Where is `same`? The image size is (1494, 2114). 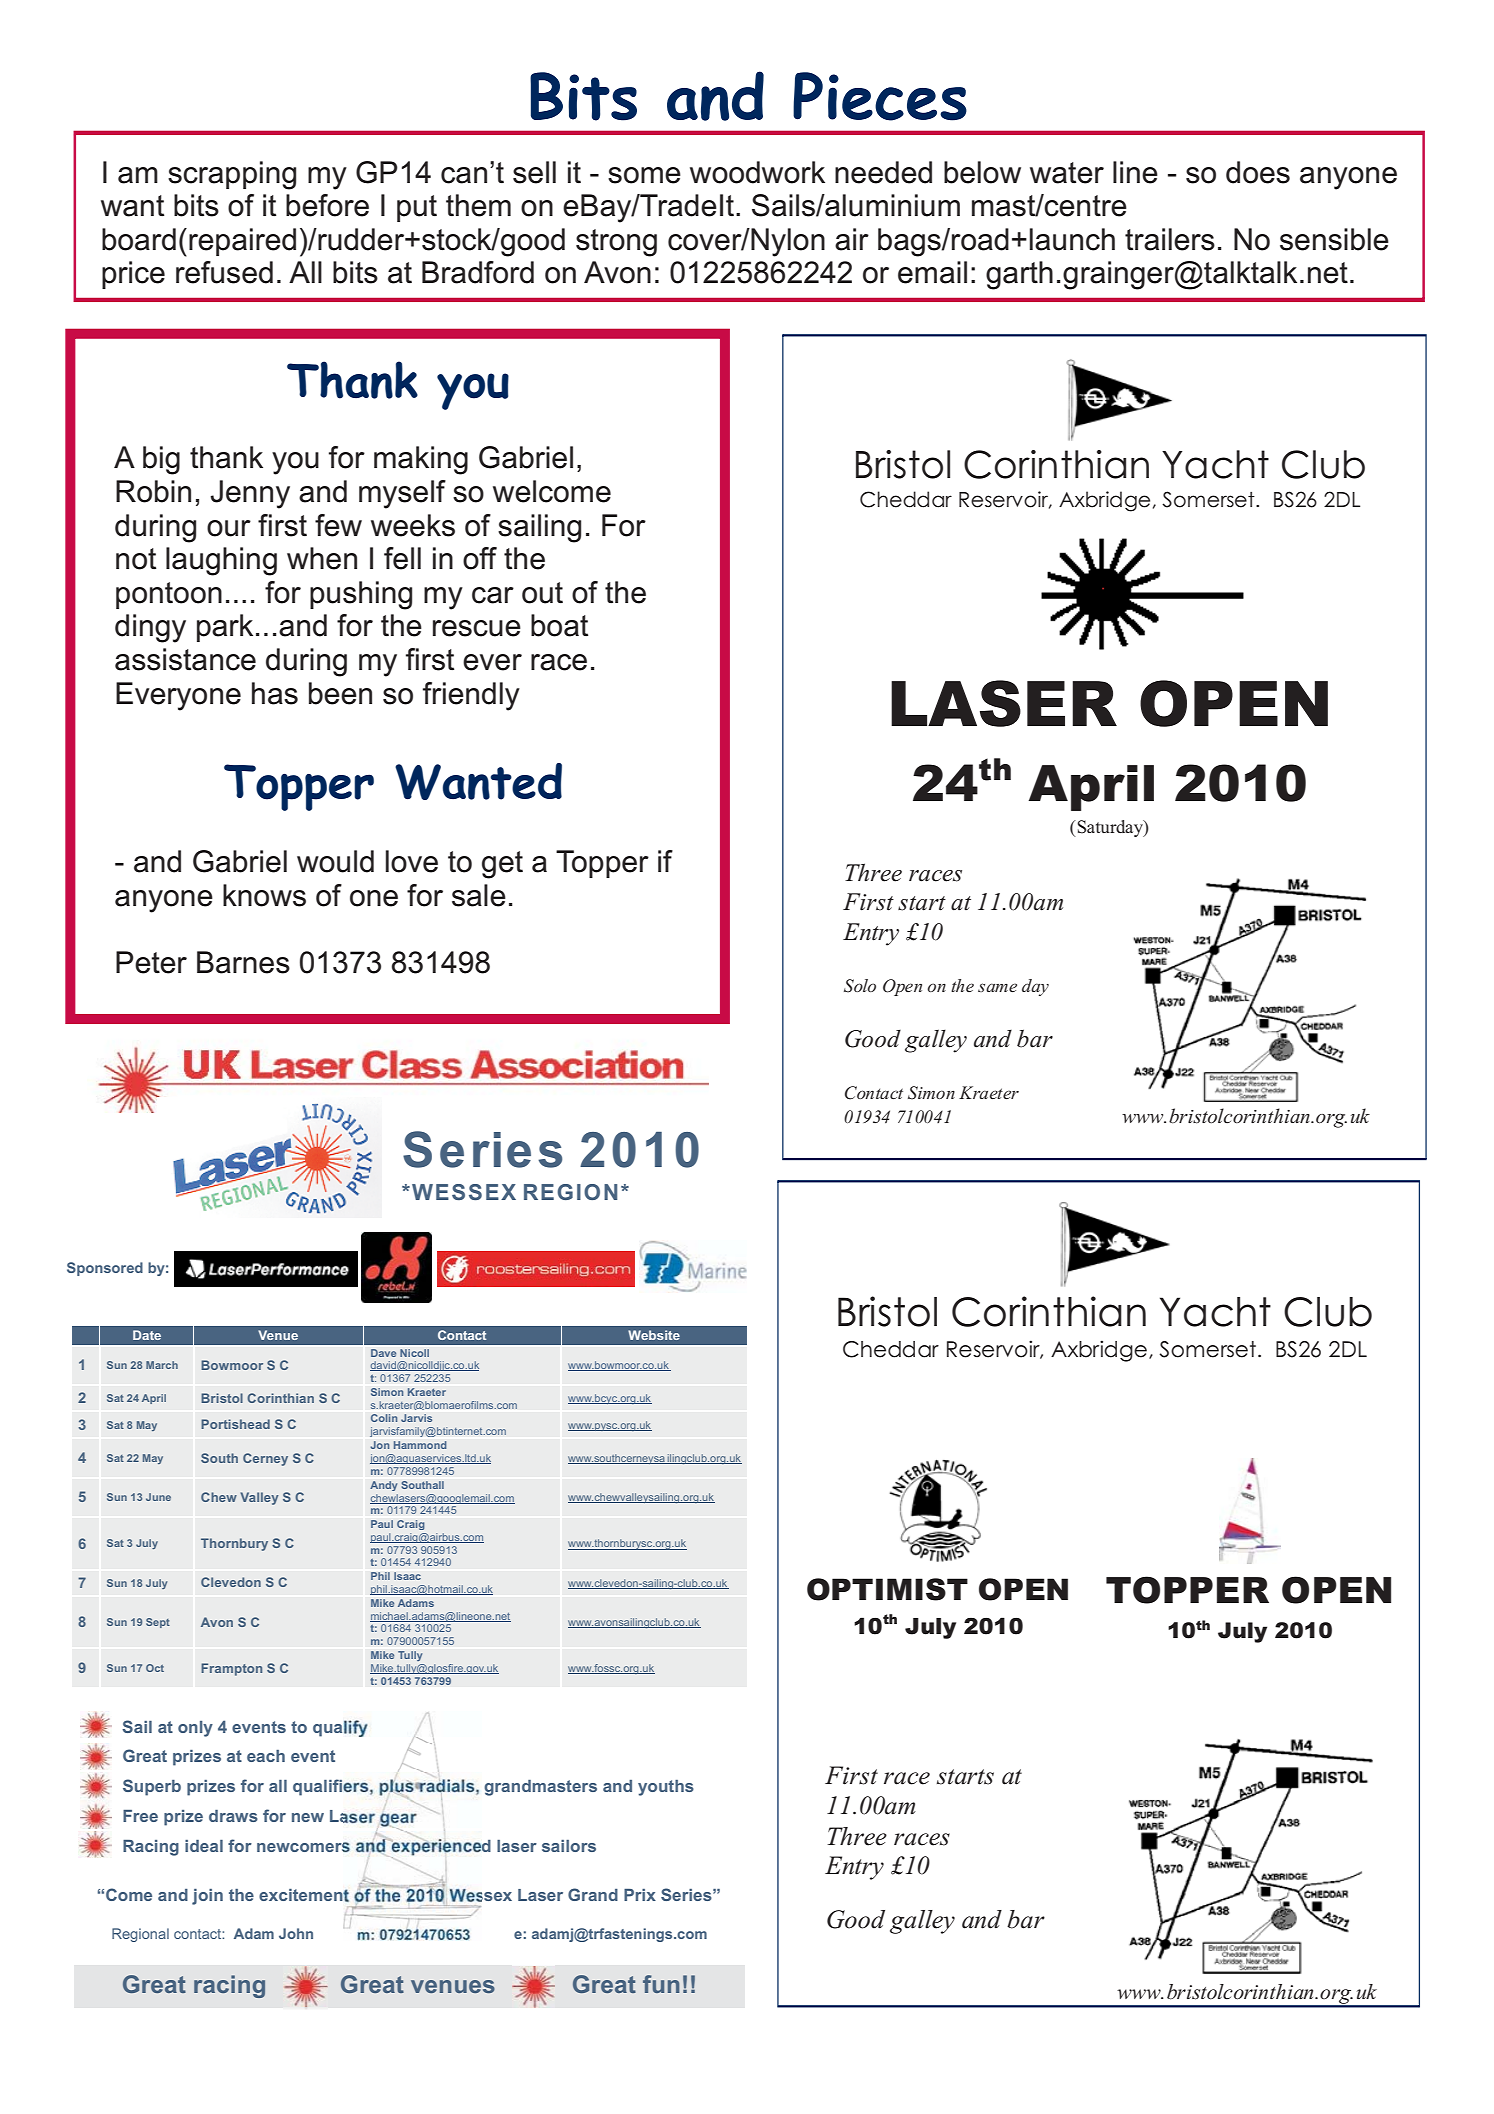 same is located at coordinates (997, 987).
